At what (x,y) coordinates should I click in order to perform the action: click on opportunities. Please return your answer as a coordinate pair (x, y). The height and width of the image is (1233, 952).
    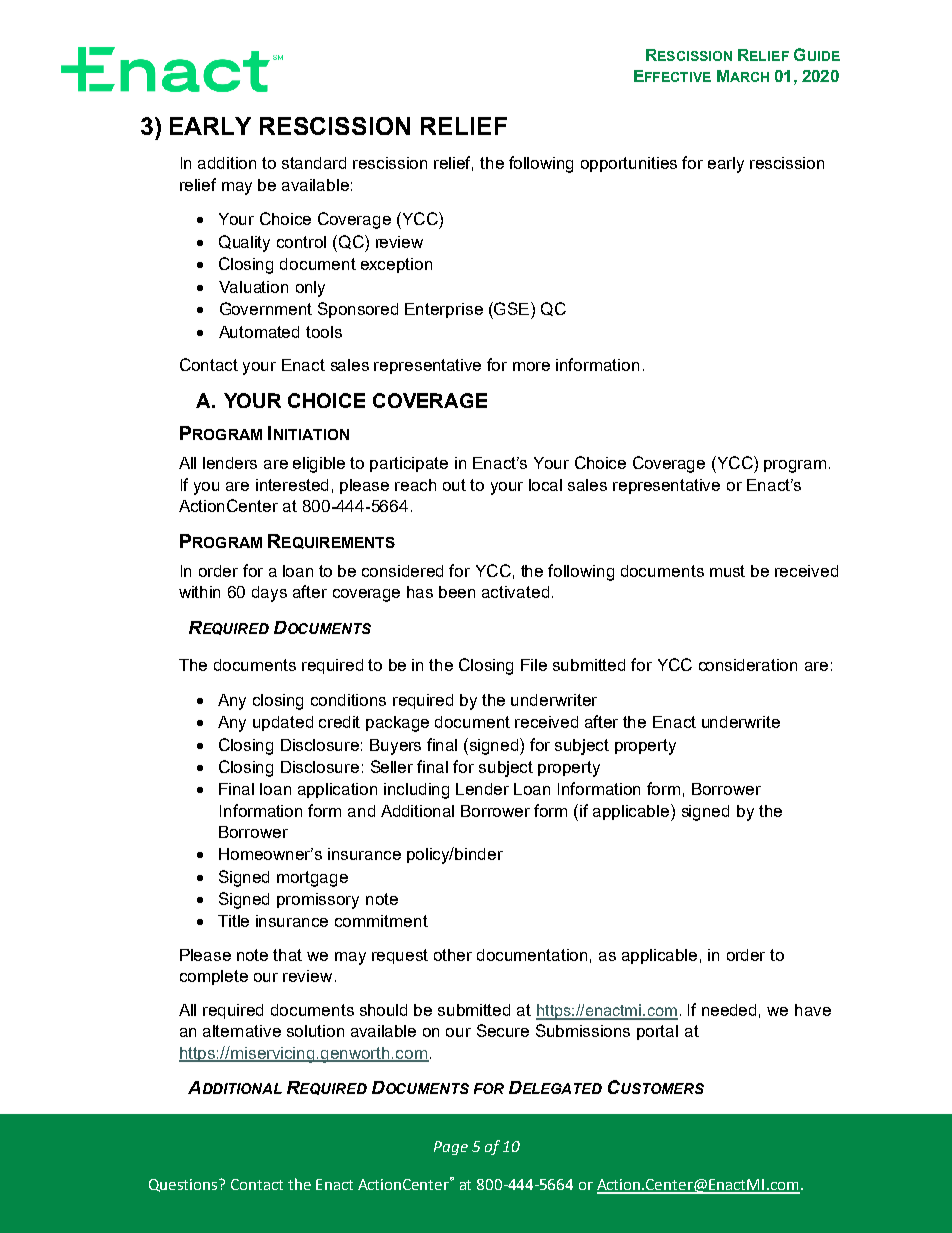
    Looking at the image, I should click on (629, 164).
